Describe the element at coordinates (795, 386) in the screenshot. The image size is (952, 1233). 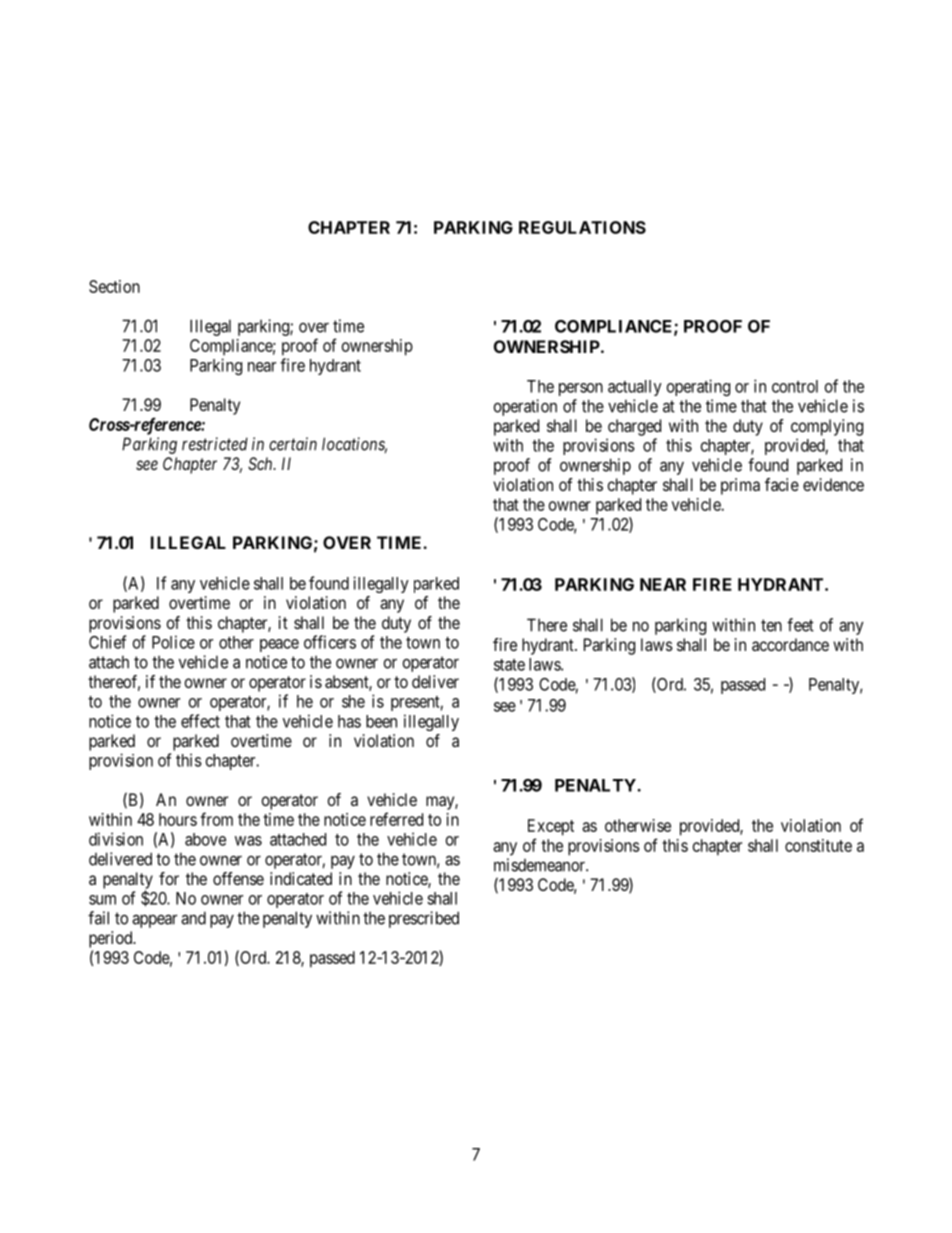
I see `control` at that location.
